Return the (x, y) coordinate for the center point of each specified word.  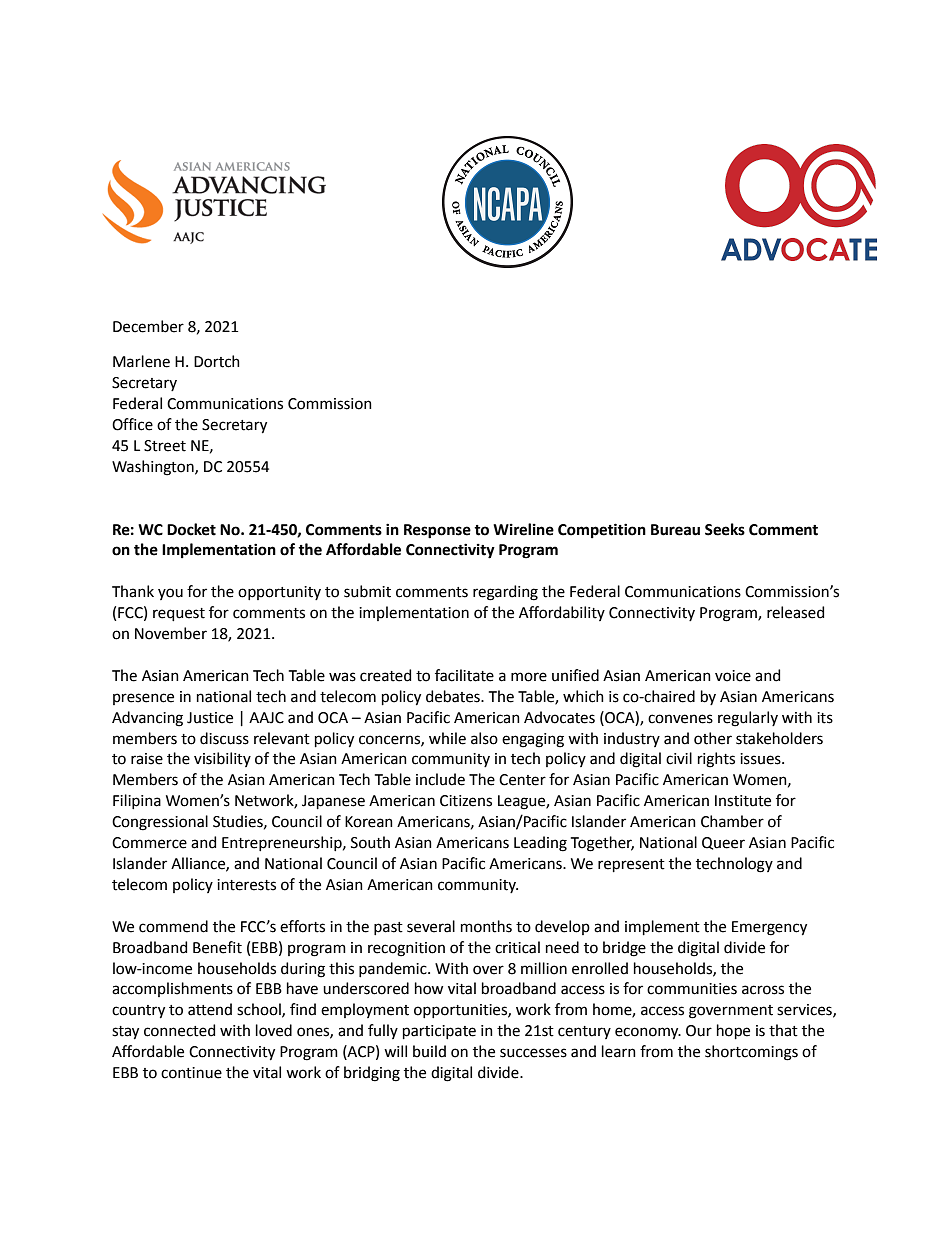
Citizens (466, 801)
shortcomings (751, 1053)
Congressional (160, 823)
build (429, 1051)
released (795, 612)
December (148, 326)
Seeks (725, 529)
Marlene (141, 361)
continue (191, 1073)
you (170, 594)
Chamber (732, 821)
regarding (505, 593)
